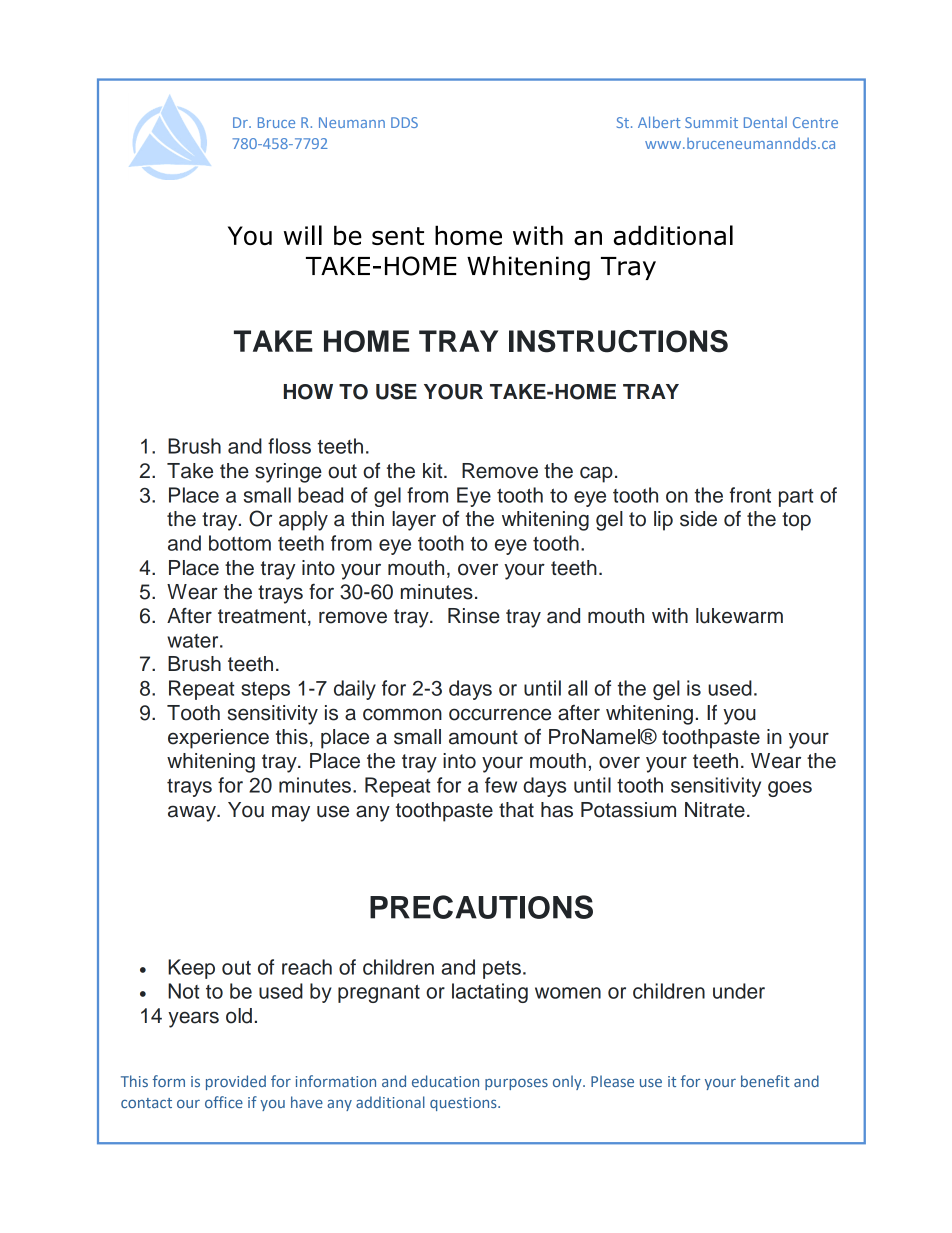 The width and height of the screenshot is (952, 1233). I want to click on sent, so click(398, 236).
